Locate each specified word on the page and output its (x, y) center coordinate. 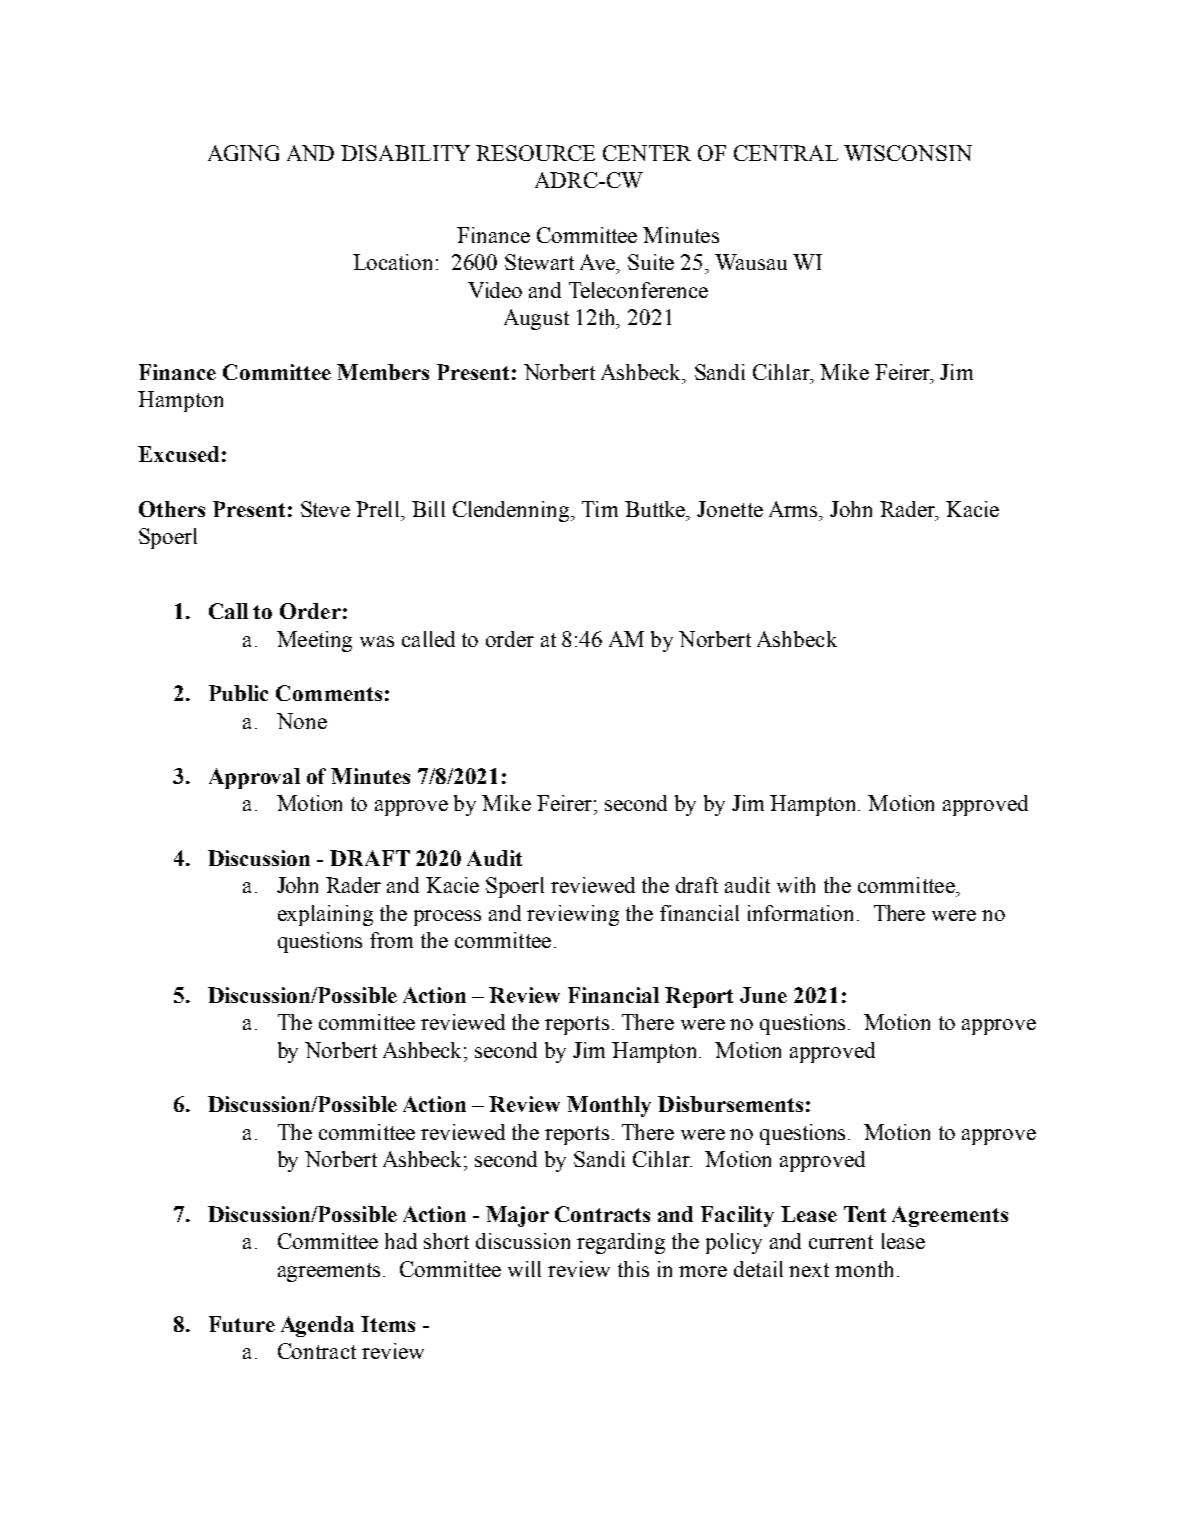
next (809, 1270)
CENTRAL (786, 153)
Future (242, 1324)
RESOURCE (535, 153)
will (524, 1269)
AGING (243, 153)
